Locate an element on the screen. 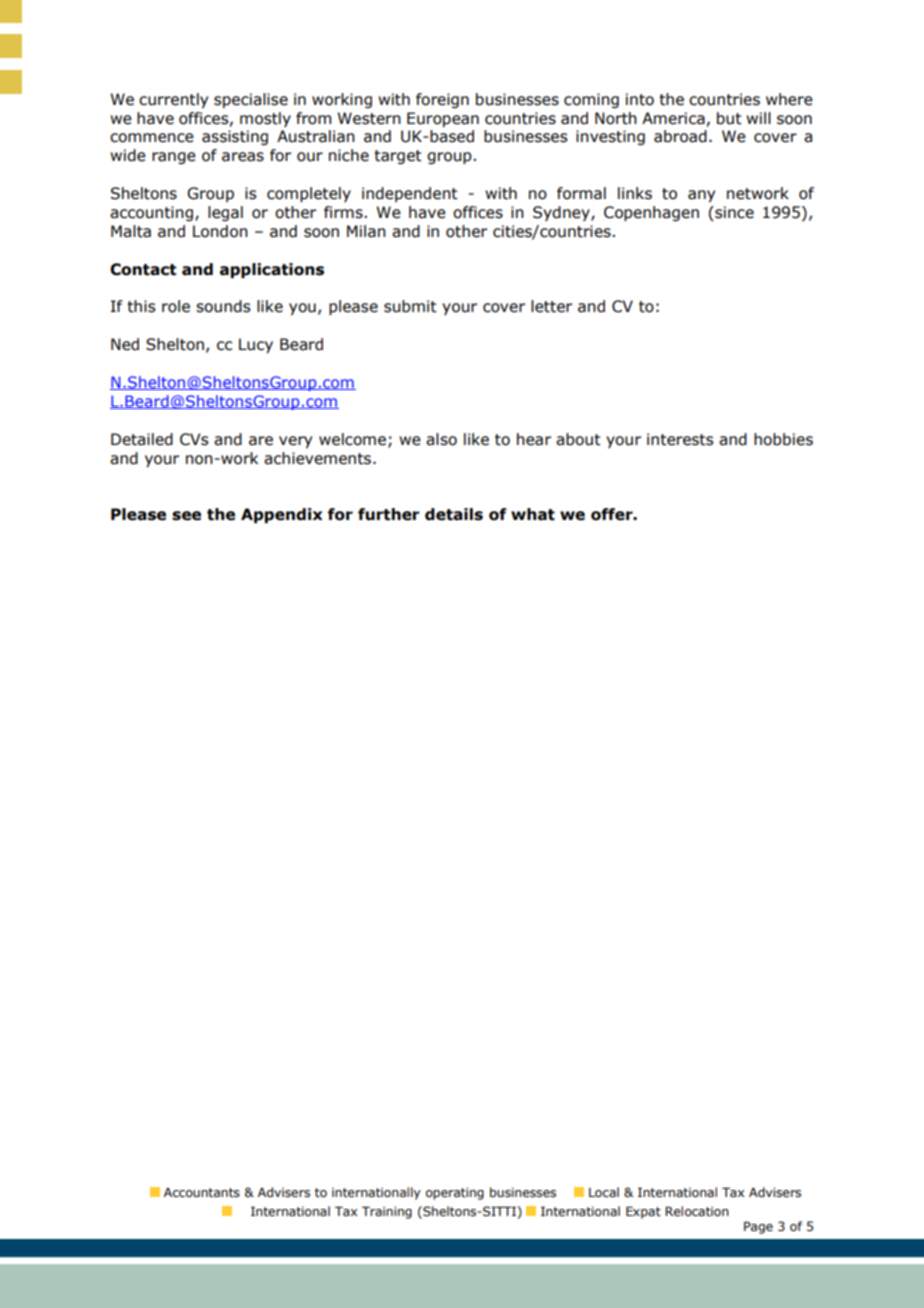 The width and height of the screenshot is (924, 1308). assisting is located at coordinates (235, 137).
